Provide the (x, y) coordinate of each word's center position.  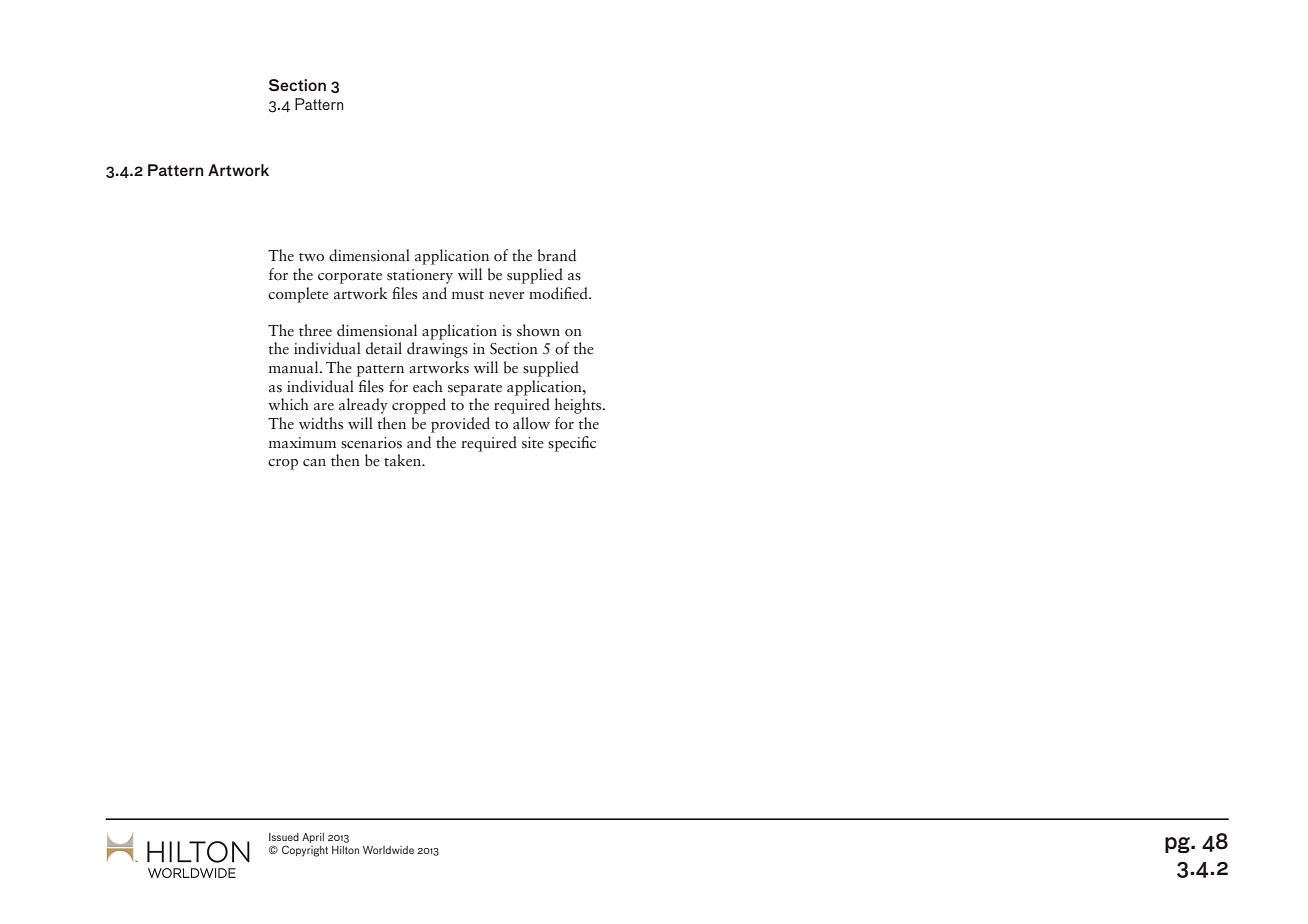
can (314, 463)
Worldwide (388, 850)
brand (557, 255)
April (313, 838)
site (533, 443)
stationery (420, 276)
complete (298, 295)
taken (403, 460)
